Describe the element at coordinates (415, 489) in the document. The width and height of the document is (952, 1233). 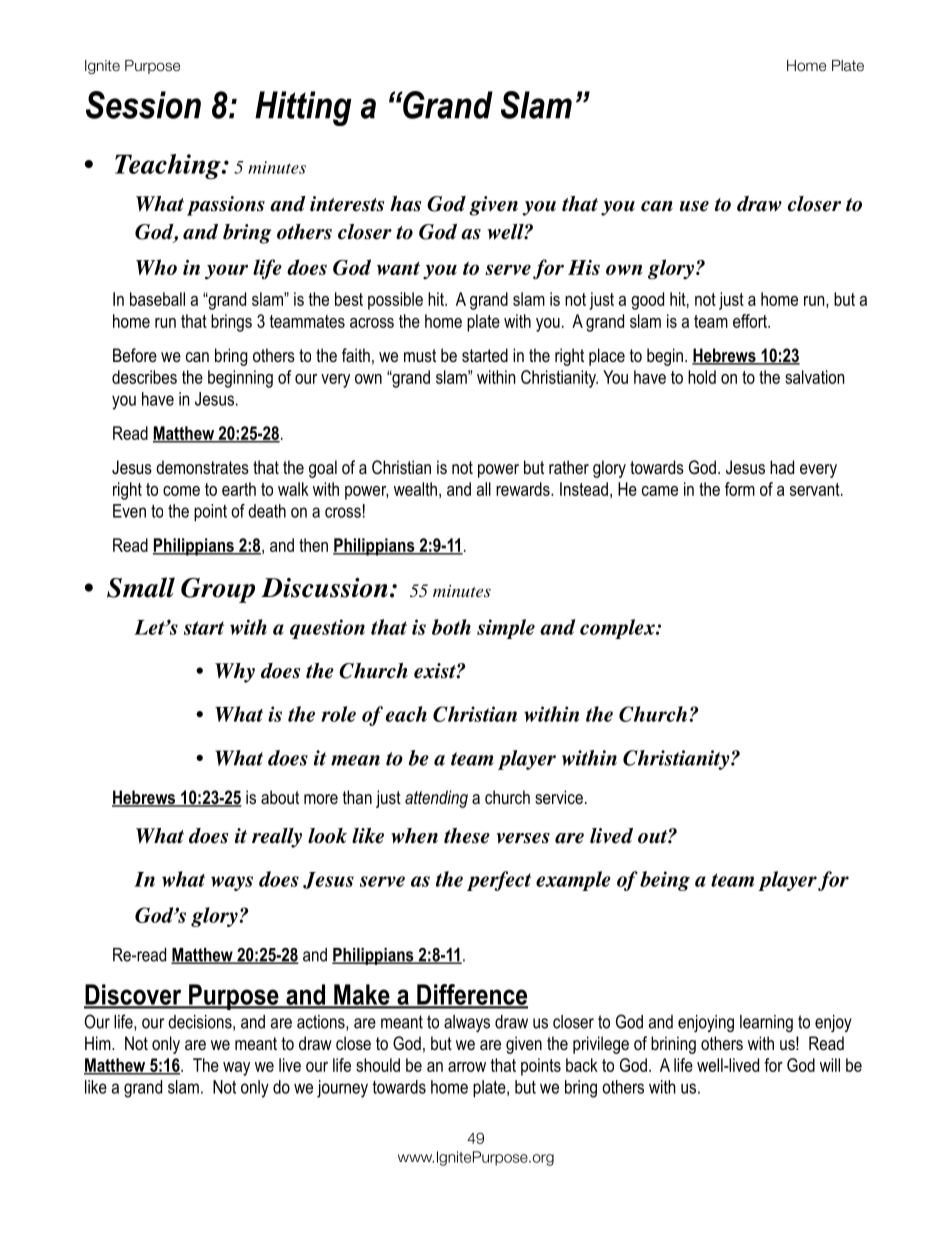
I see `wealth` at that location.
